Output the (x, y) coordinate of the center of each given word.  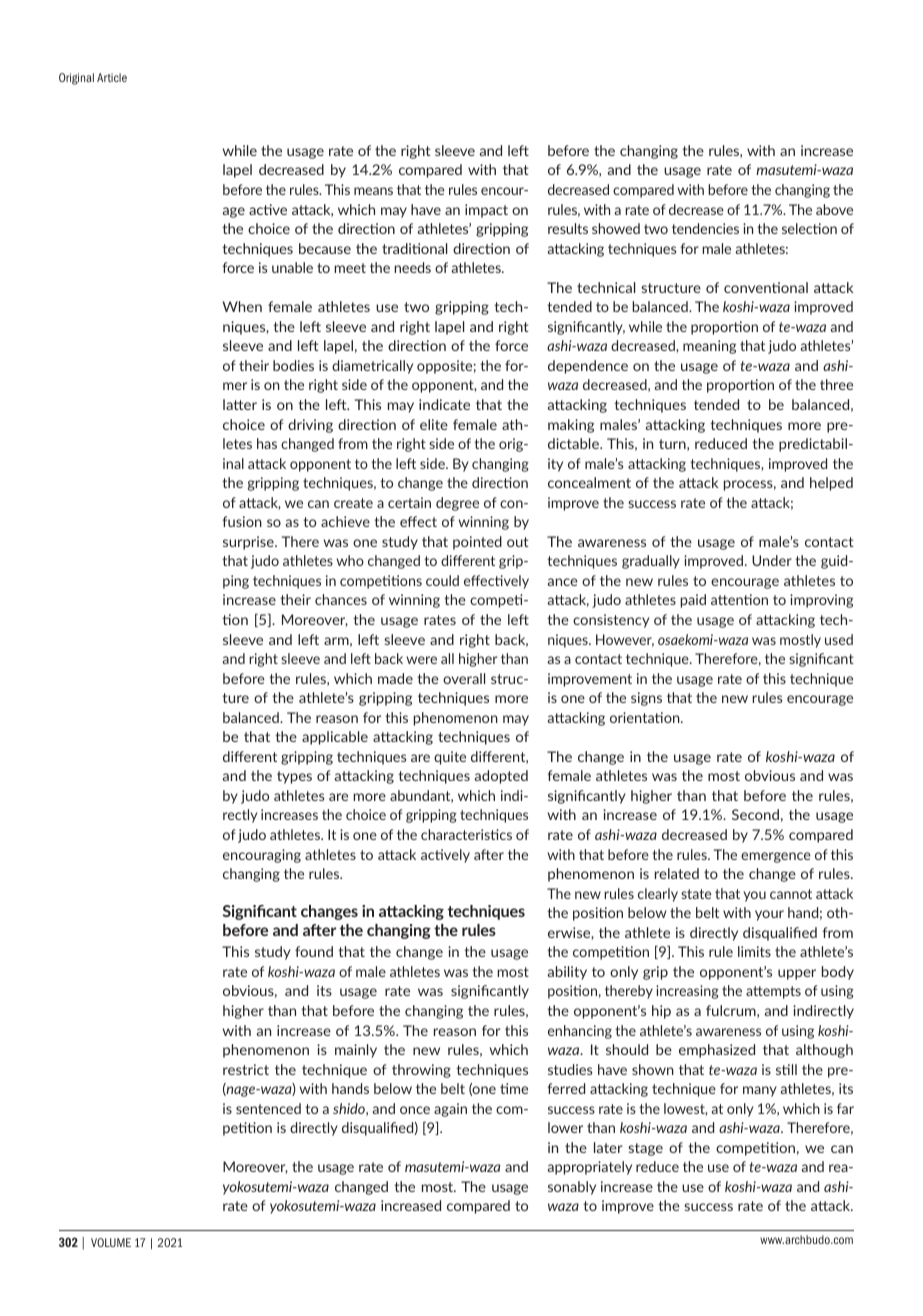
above (834, 209)
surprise (249, 543)
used (839, 639)
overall (464, 678)
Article (112, 77)
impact (486, 211)
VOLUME (111, 1242)
